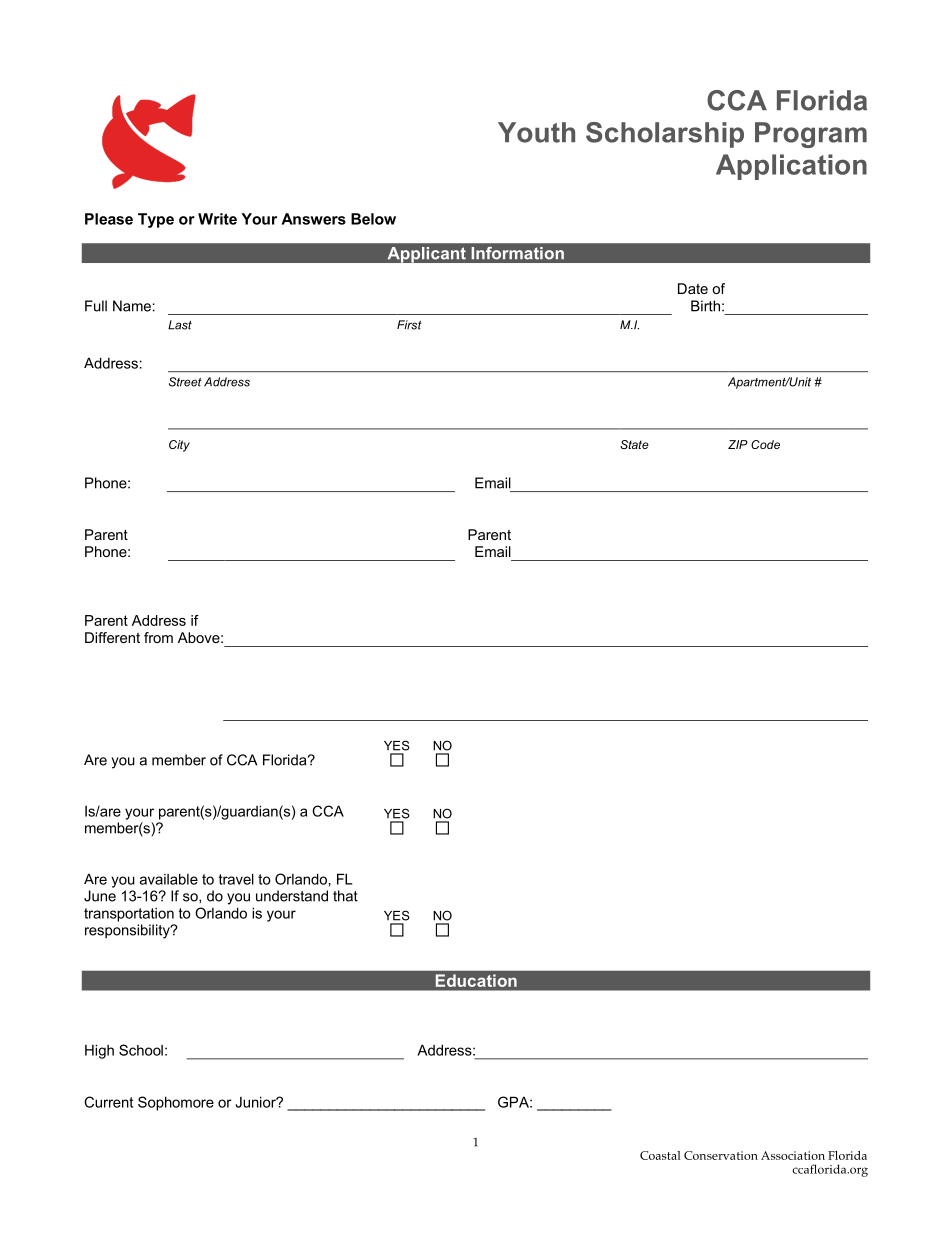 The width and height of the document is (952, 1233). What do you see at coordinates (156, 220) in the document?
I see `Type` at bounding box center [156, 220].
